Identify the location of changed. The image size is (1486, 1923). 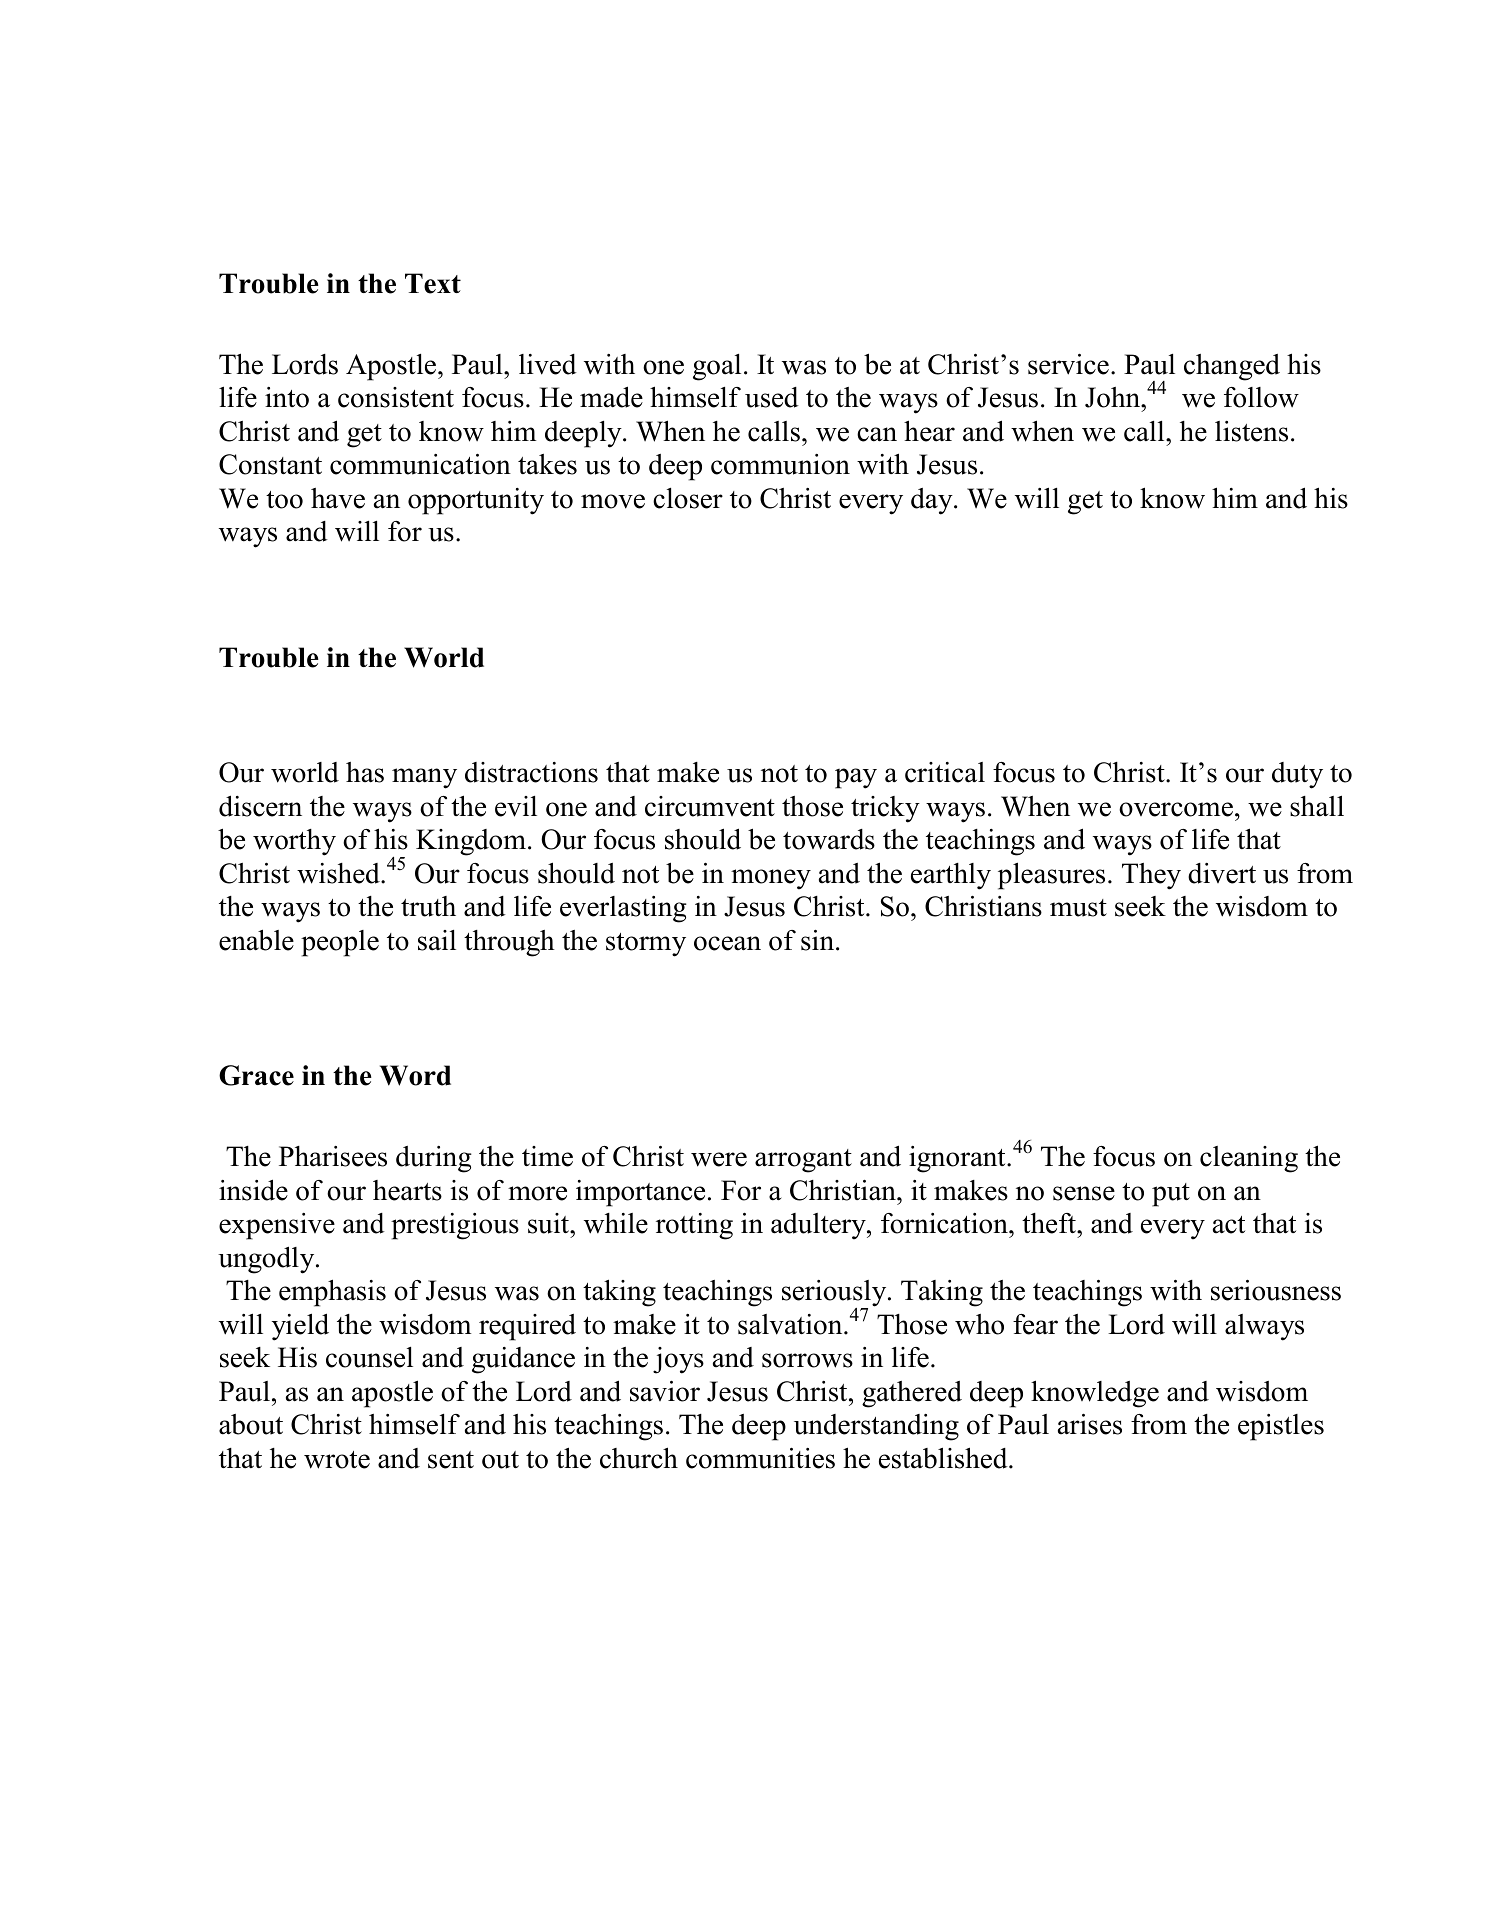
(1232, 367).
